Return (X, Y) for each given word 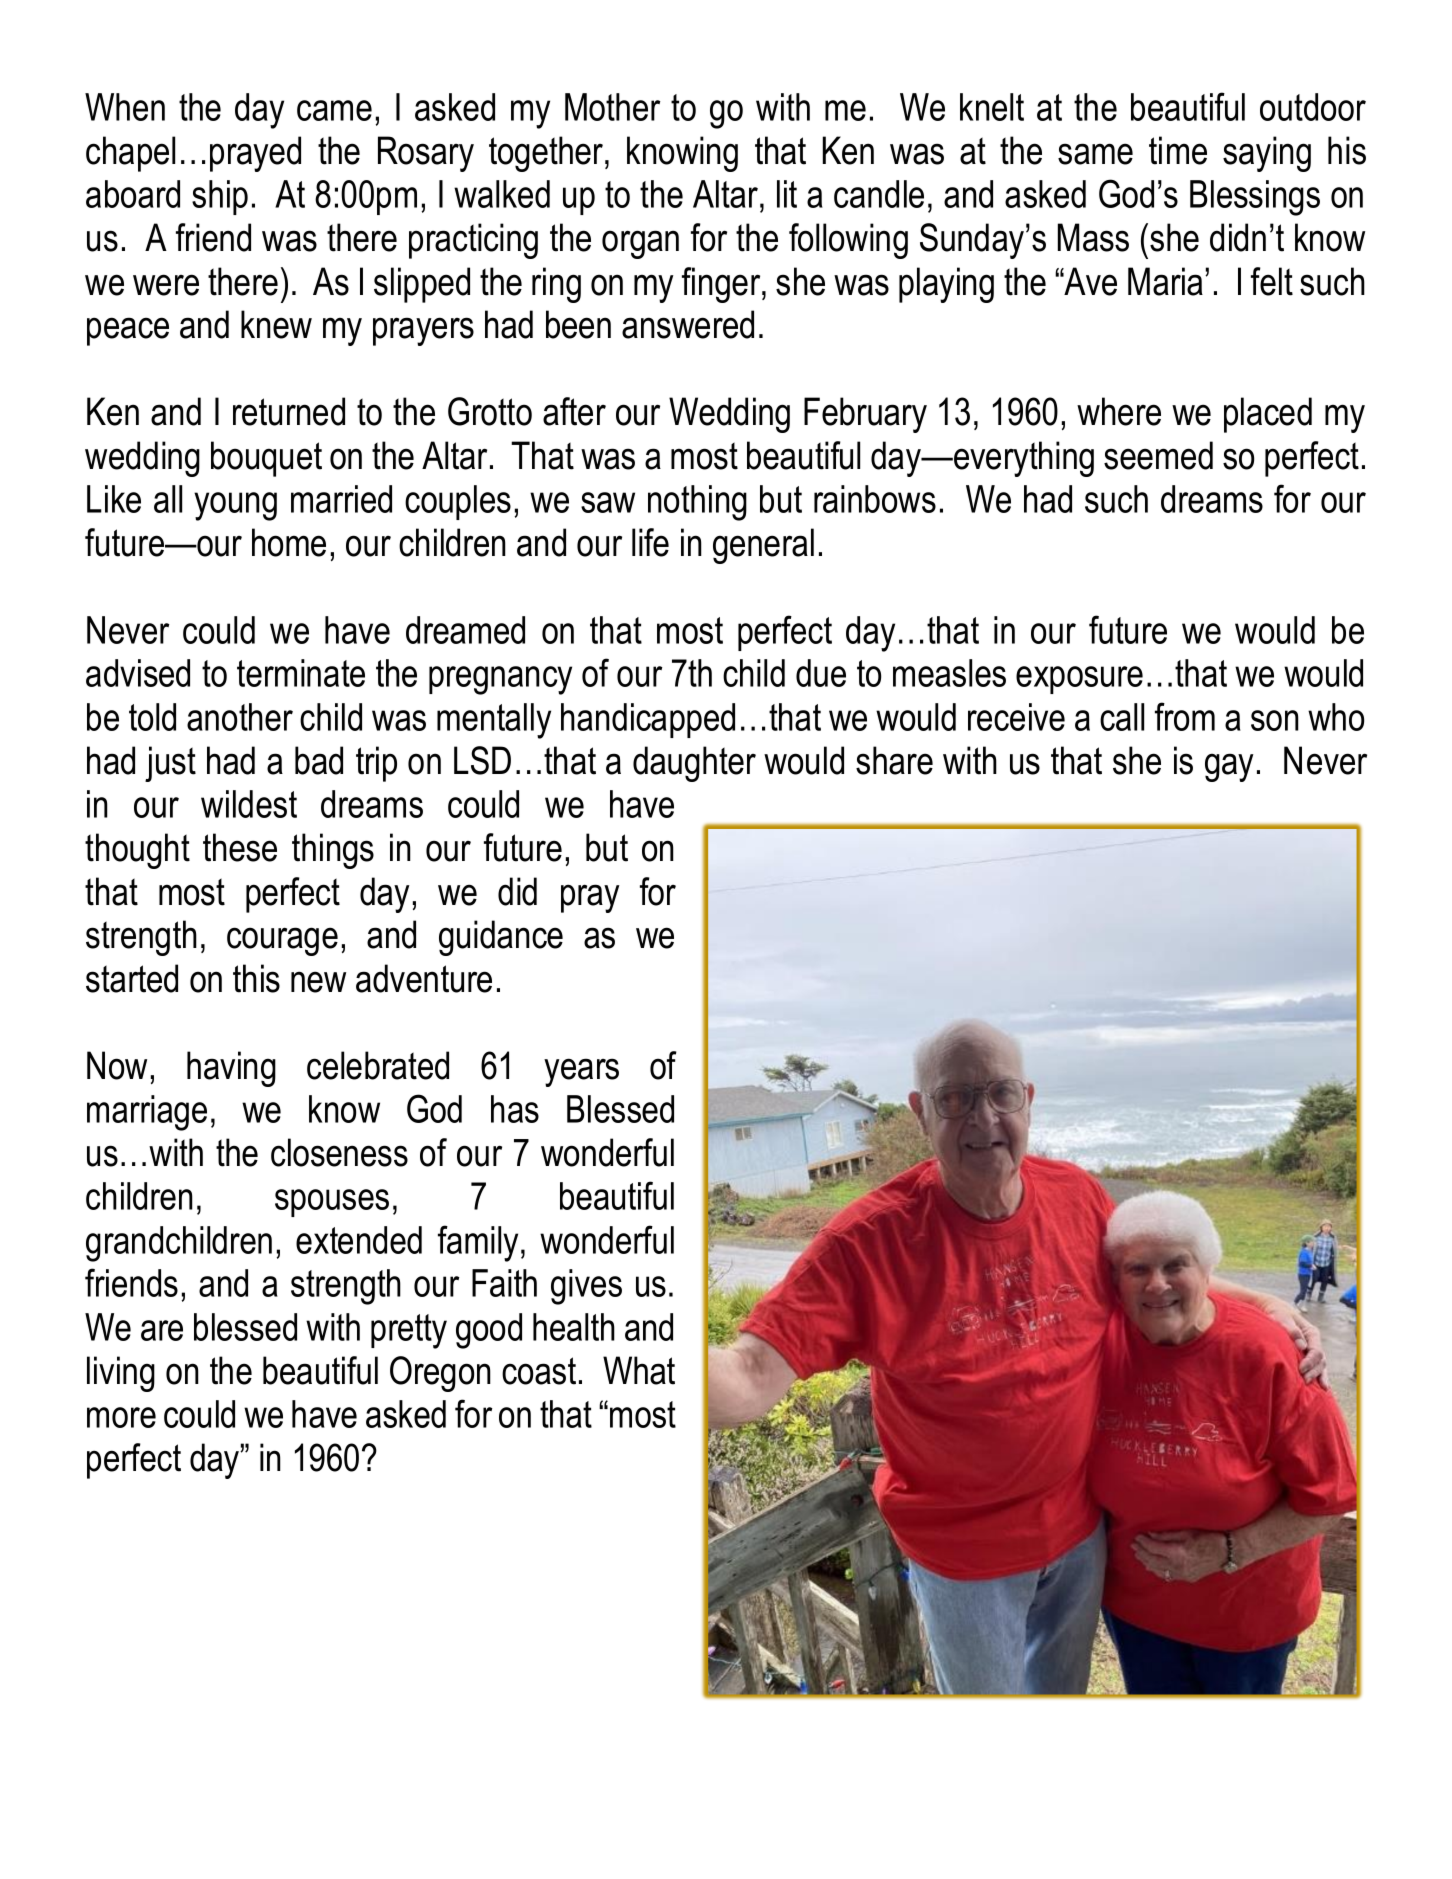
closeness (339, 1152)
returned (289, 411)
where (1119, 411)
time (1178, 150)
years (581, 1072)
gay (1229, 767)
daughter (694, 764)
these (240, 847)
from (1185, 716)
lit (787, 194)
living (121, 1374)
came (334, 110)
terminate (301, 673)
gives (586, 1287)
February (865, 415)
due (821, 673)
